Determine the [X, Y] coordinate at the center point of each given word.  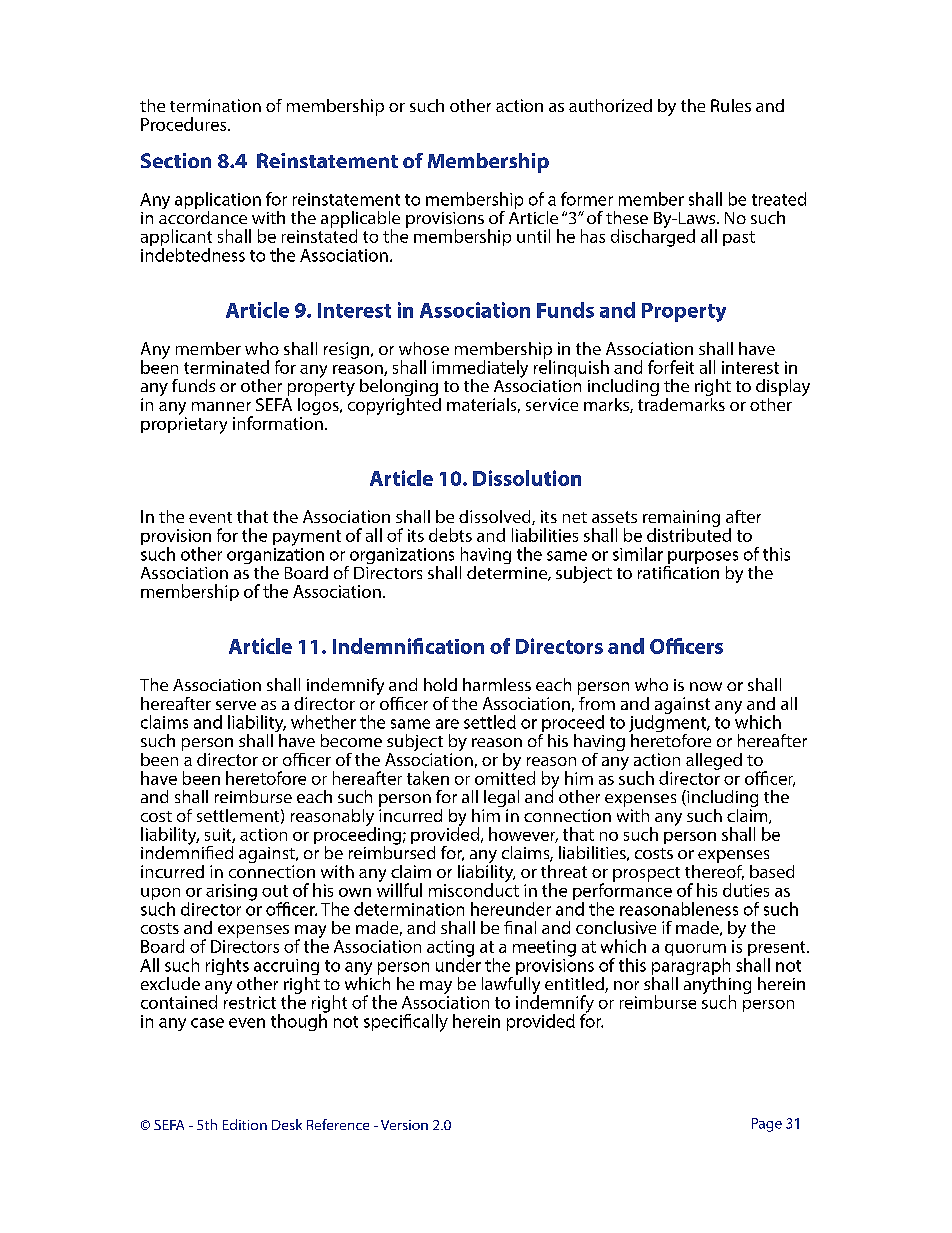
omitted [505, 777]
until [533, 236]
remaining [681, 519]
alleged [714, 761]
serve [236, 705]
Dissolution [527, 478]
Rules [731, 105]
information [278, 422]
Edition [245, 1124]
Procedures [185, 124]
